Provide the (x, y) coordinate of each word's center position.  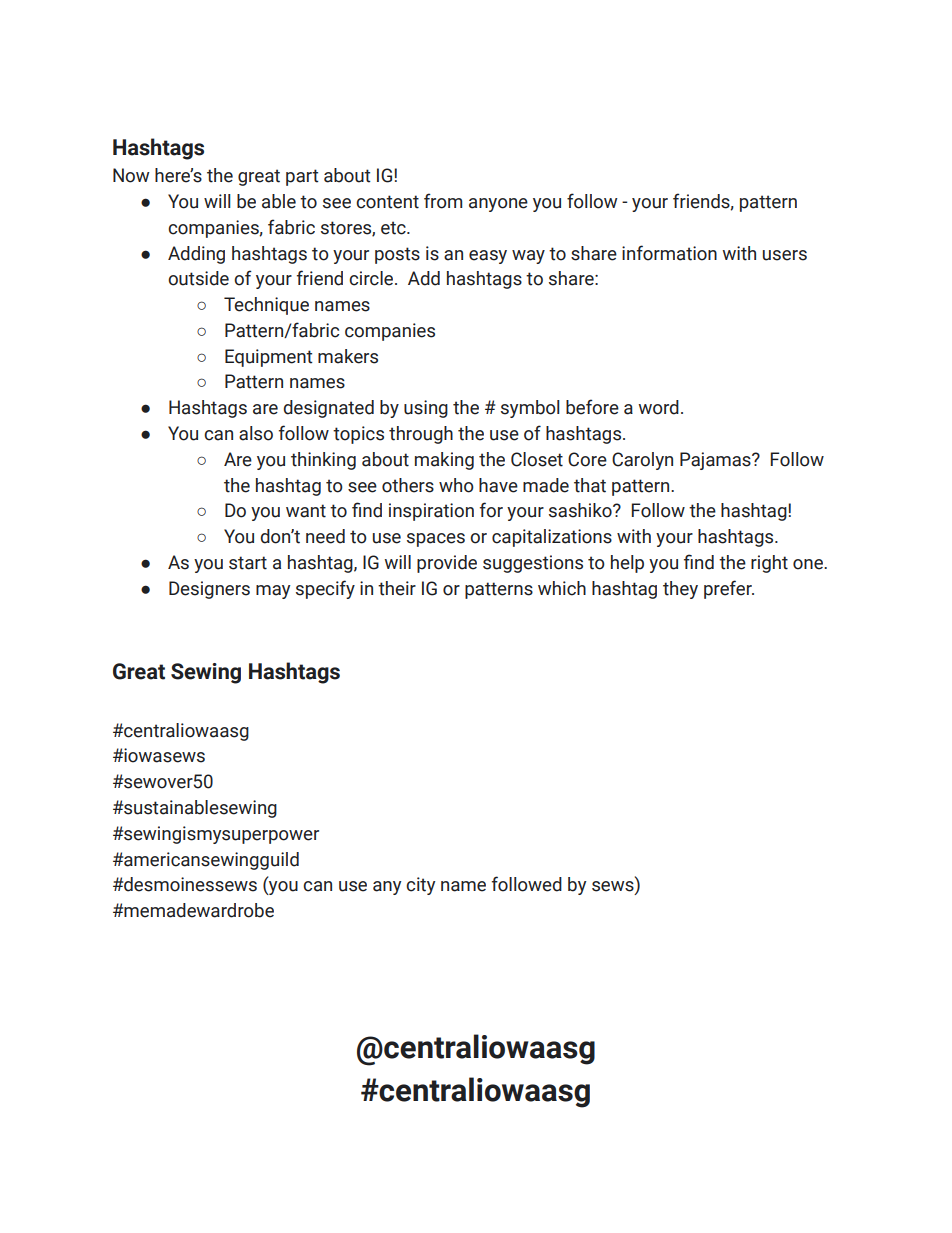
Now (131, 175)
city (420, 886)
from (443, 201)
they (680, 590)
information (669, 253)
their (397, 588)
